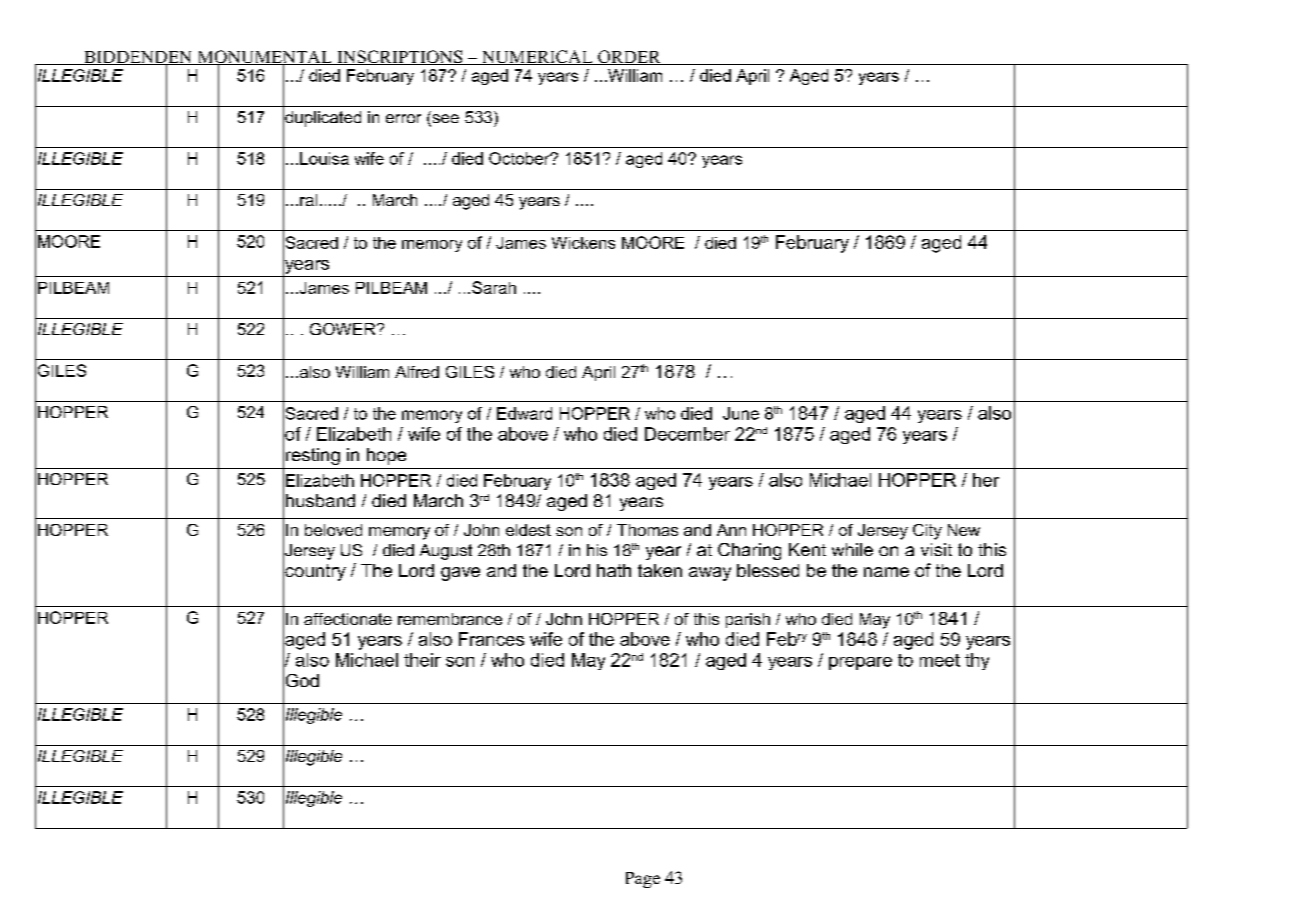 The height and width of the screenshot is (924, 1308). What do you see at coordinates (386, 456) in the screenshot?
I see `hope` at bounding box center [386, 456].
